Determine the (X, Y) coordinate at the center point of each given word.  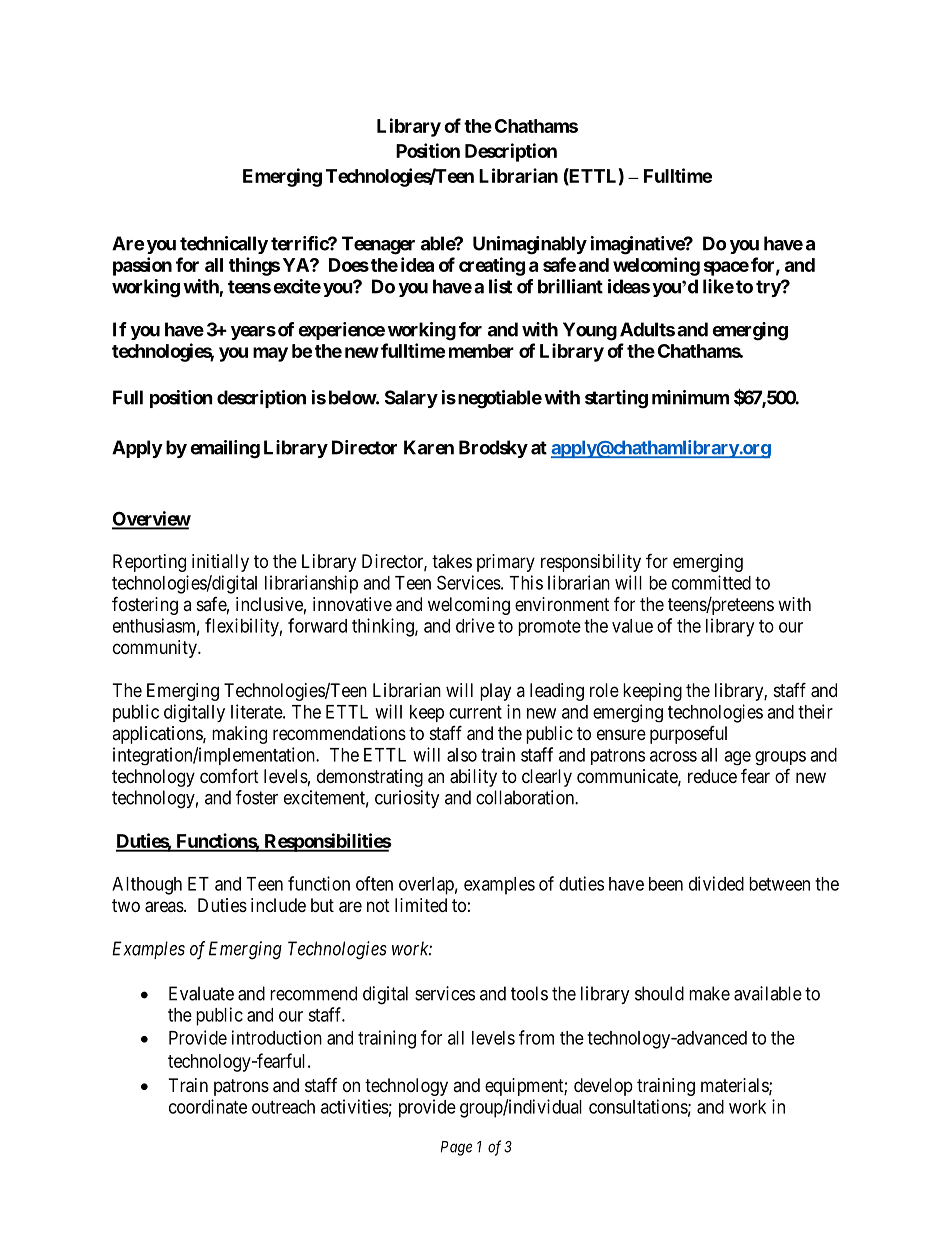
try (769, 288)
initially (220, 563)
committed (711, 582)
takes (452, 561)
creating (492, 266)
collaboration (526, 797)
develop (603, 1087)
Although (147, 886)
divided (716, 883)
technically (224, 245)
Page (456, 1148)
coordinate (208, 1106)
